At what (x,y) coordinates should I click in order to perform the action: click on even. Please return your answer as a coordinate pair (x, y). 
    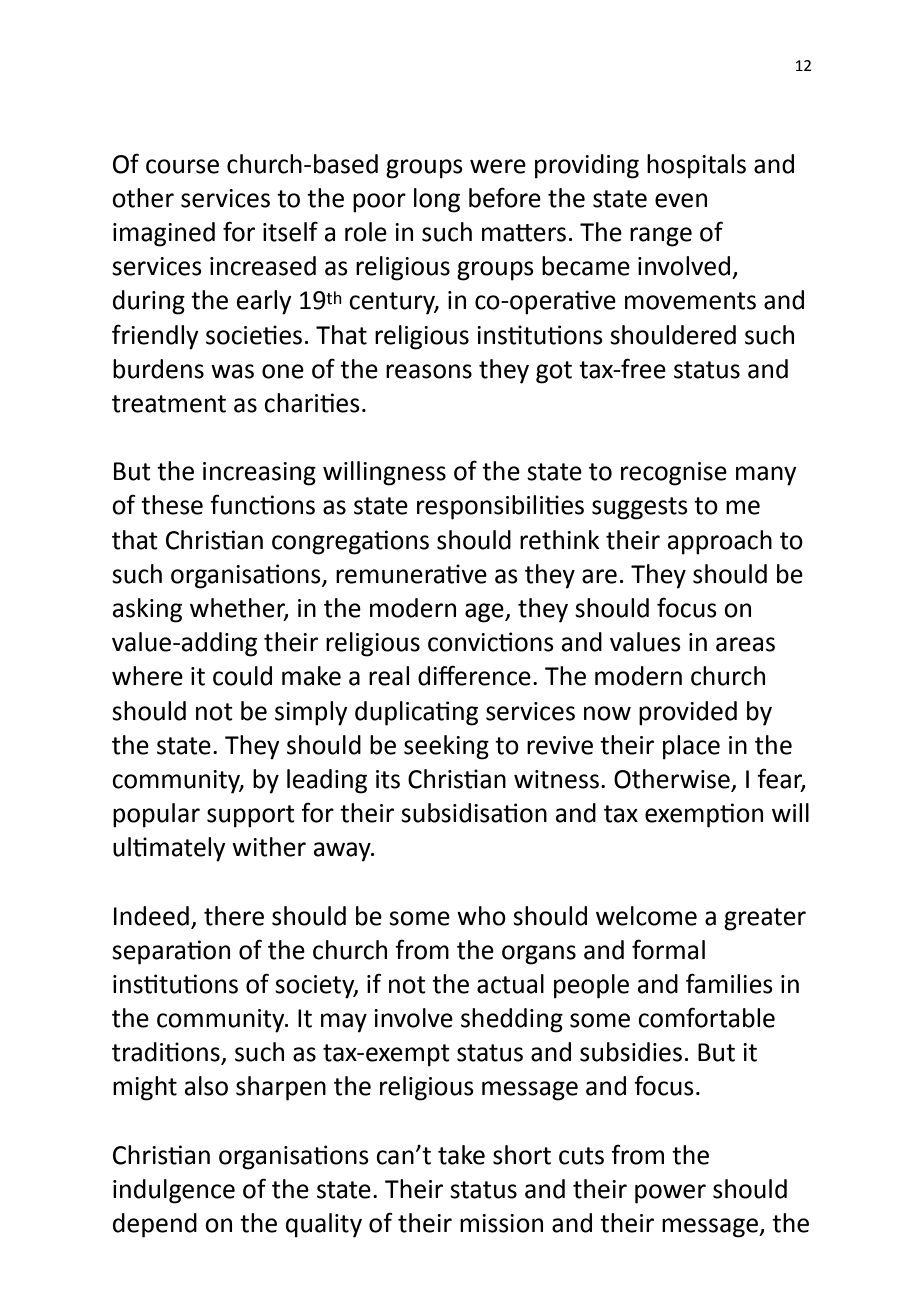
    Looking at the image, I should click on (681, 200).
